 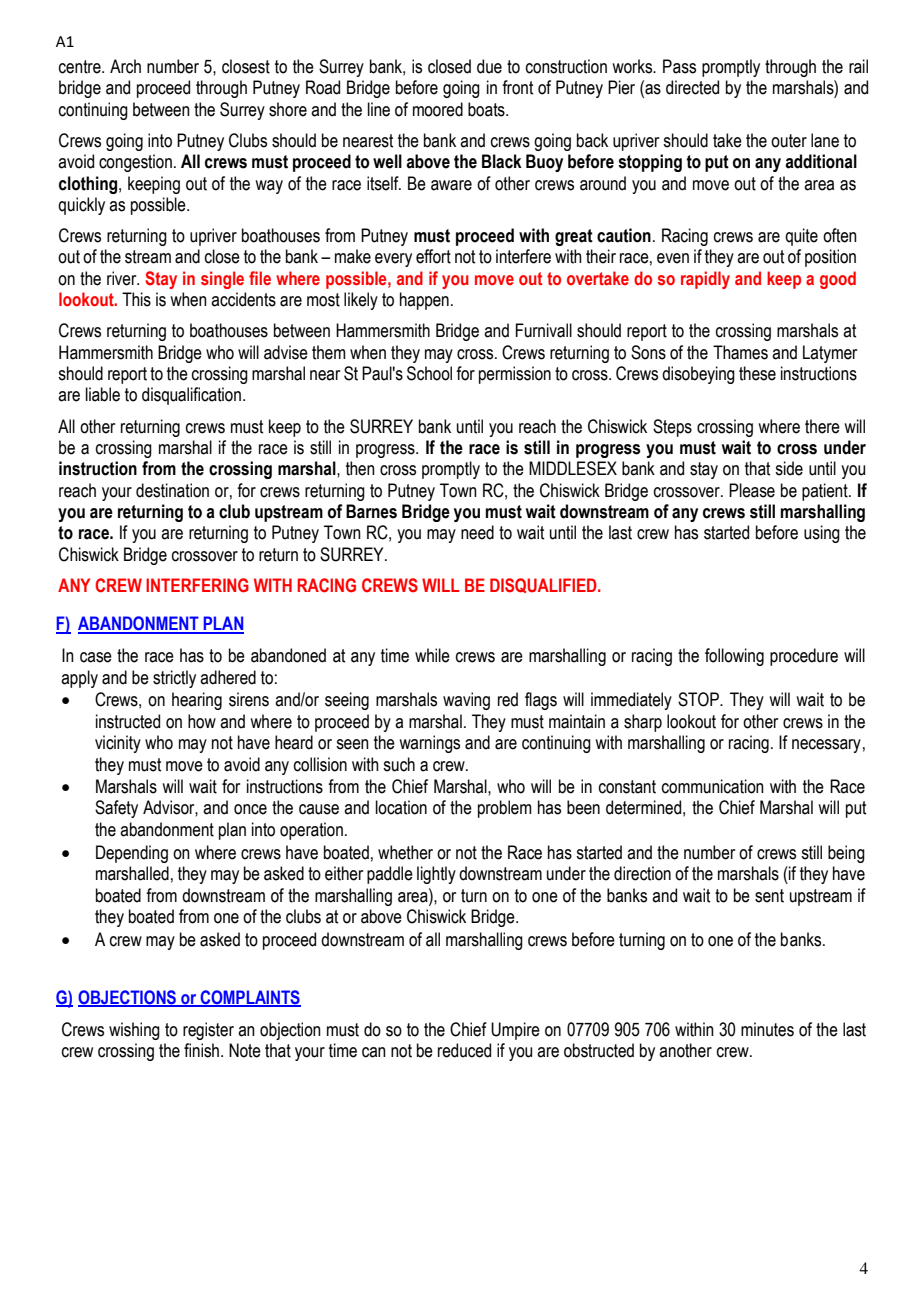 What do you see at coordinates (477, 532) in the screenshot?
I see `need` at bounding box center [477, 532].
